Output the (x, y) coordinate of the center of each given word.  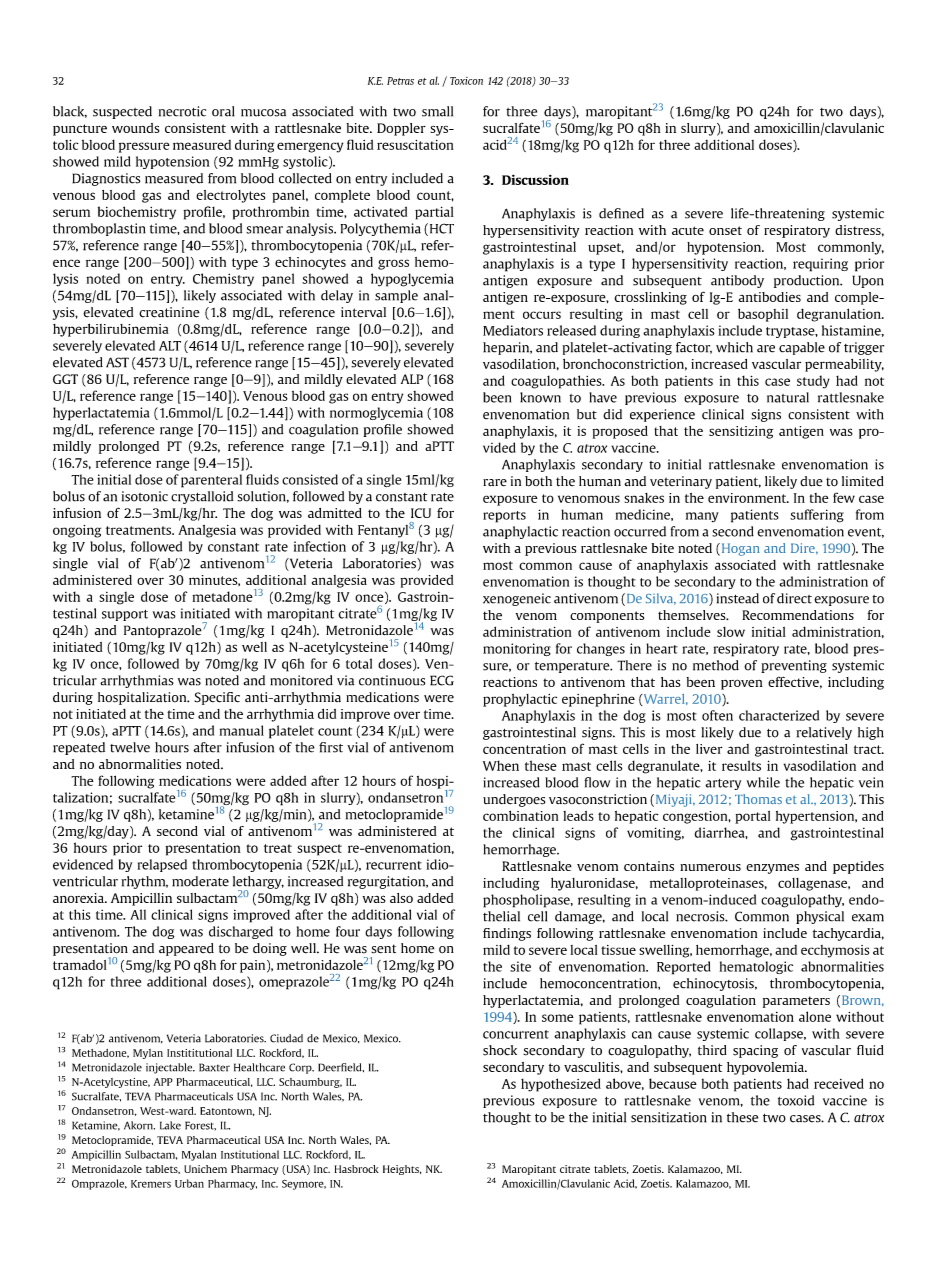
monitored (301, 680)
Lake (170, 1125)
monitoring (517, 649)
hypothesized (561, 1085)
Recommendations (798, 615)
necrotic (182, 111)
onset (725, 230)
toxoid (796, 1100)
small (437, 111)
